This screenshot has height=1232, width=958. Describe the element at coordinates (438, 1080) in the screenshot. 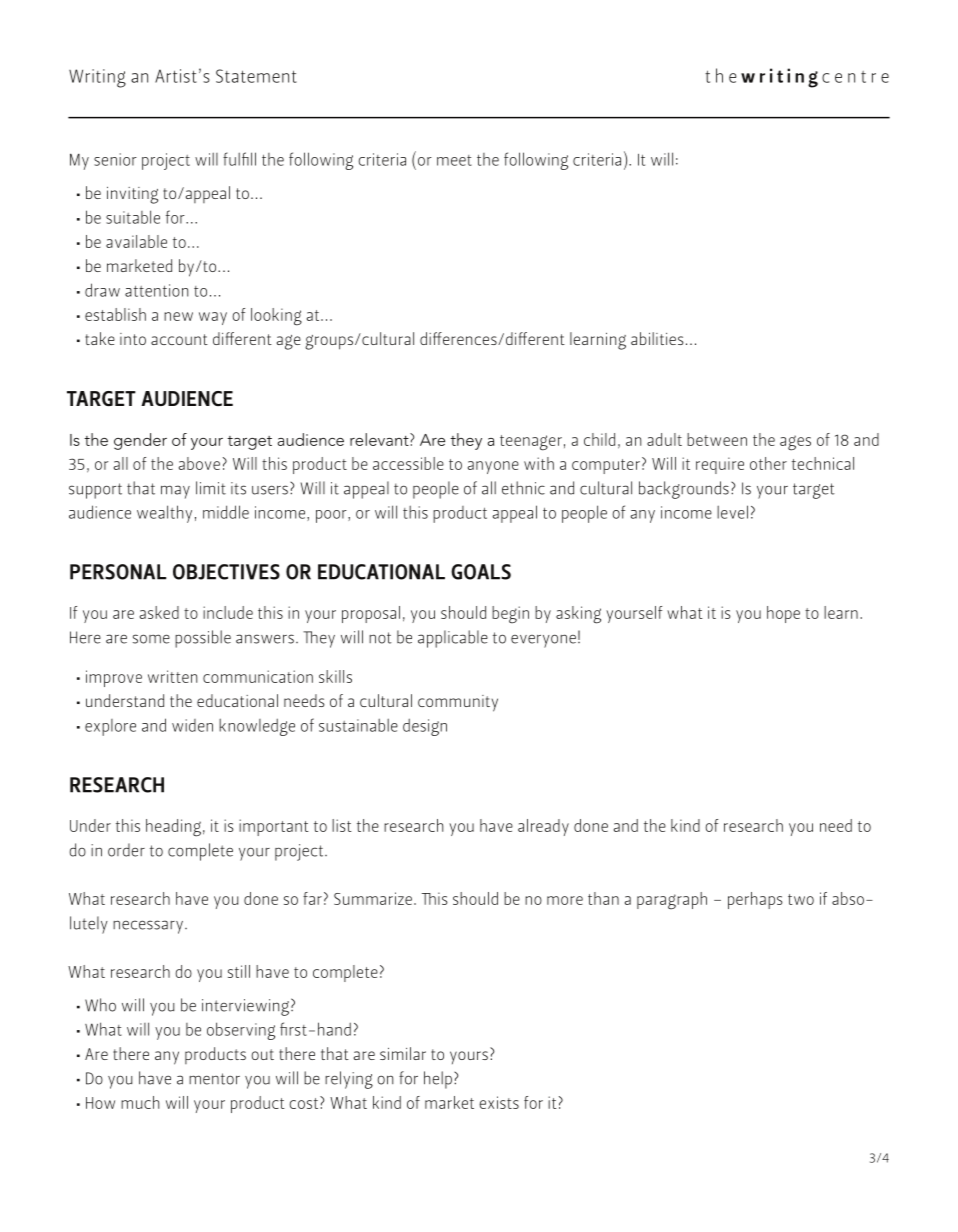

I see `help` at that location.
